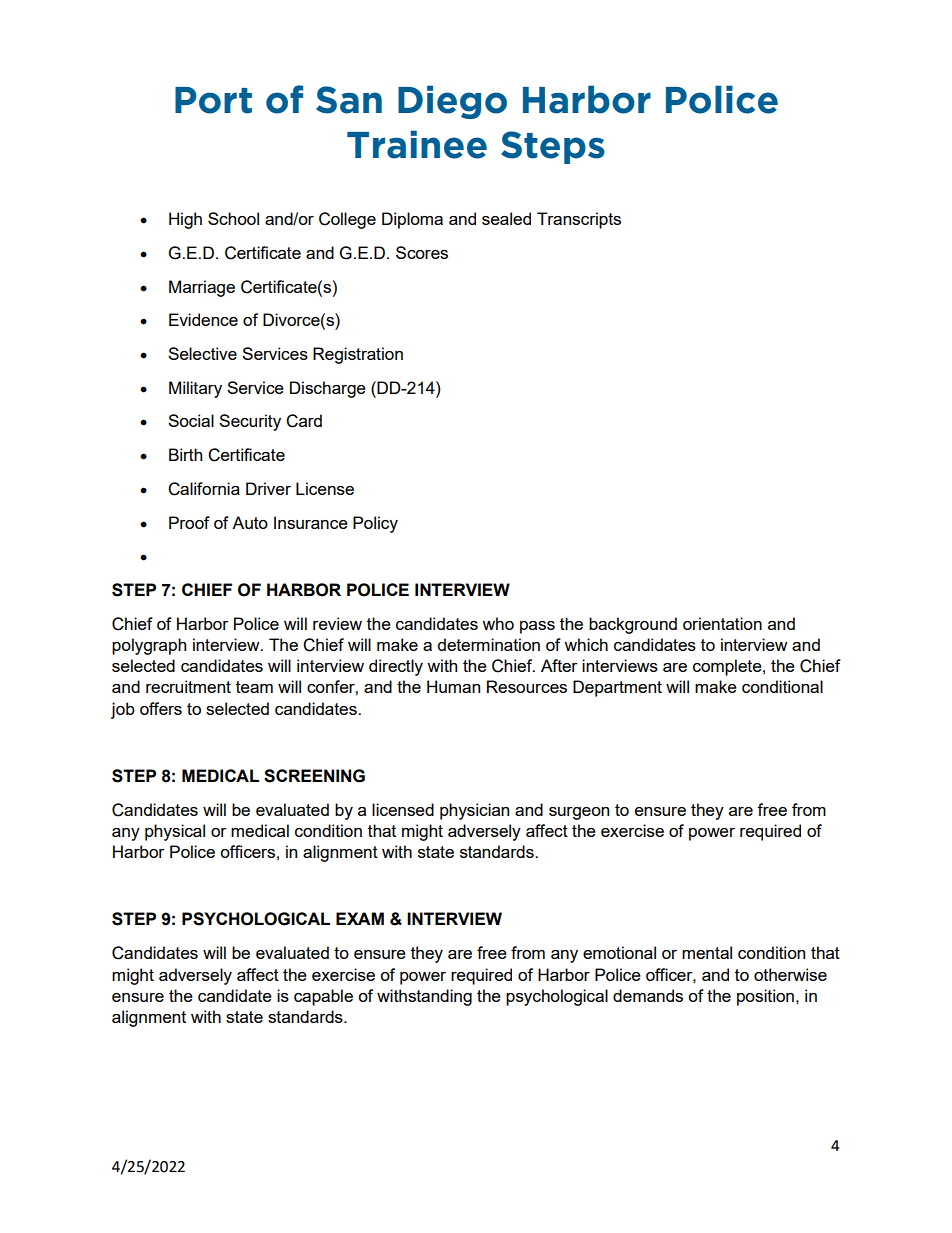 Image resolution: width=952 pixels, height=1233 pixels. Describe the element at coordinates (202, 288) in the image. I see `Marriage` at that location.
